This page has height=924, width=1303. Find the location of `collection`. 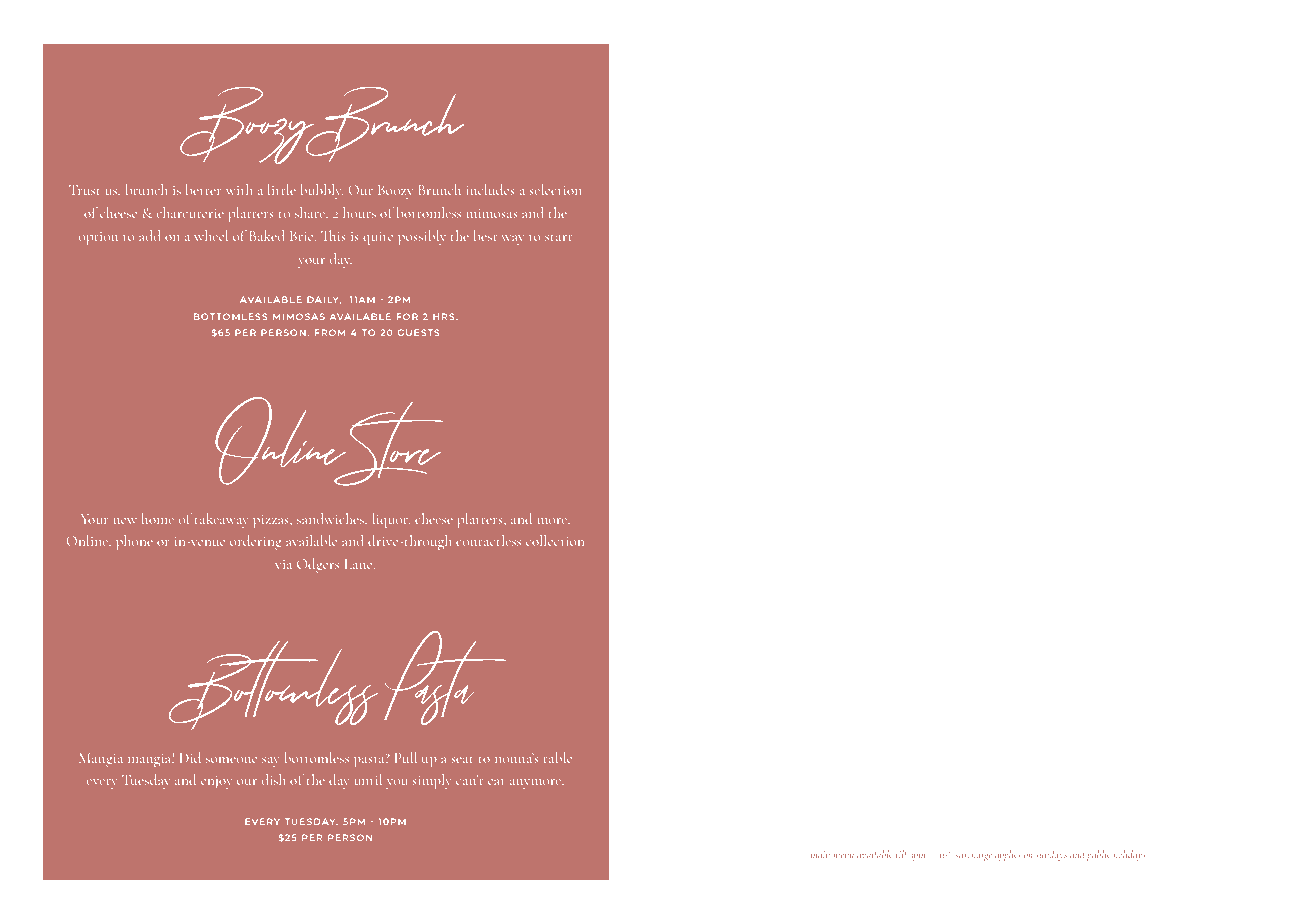

collection is located at coordinates (555, 540).
